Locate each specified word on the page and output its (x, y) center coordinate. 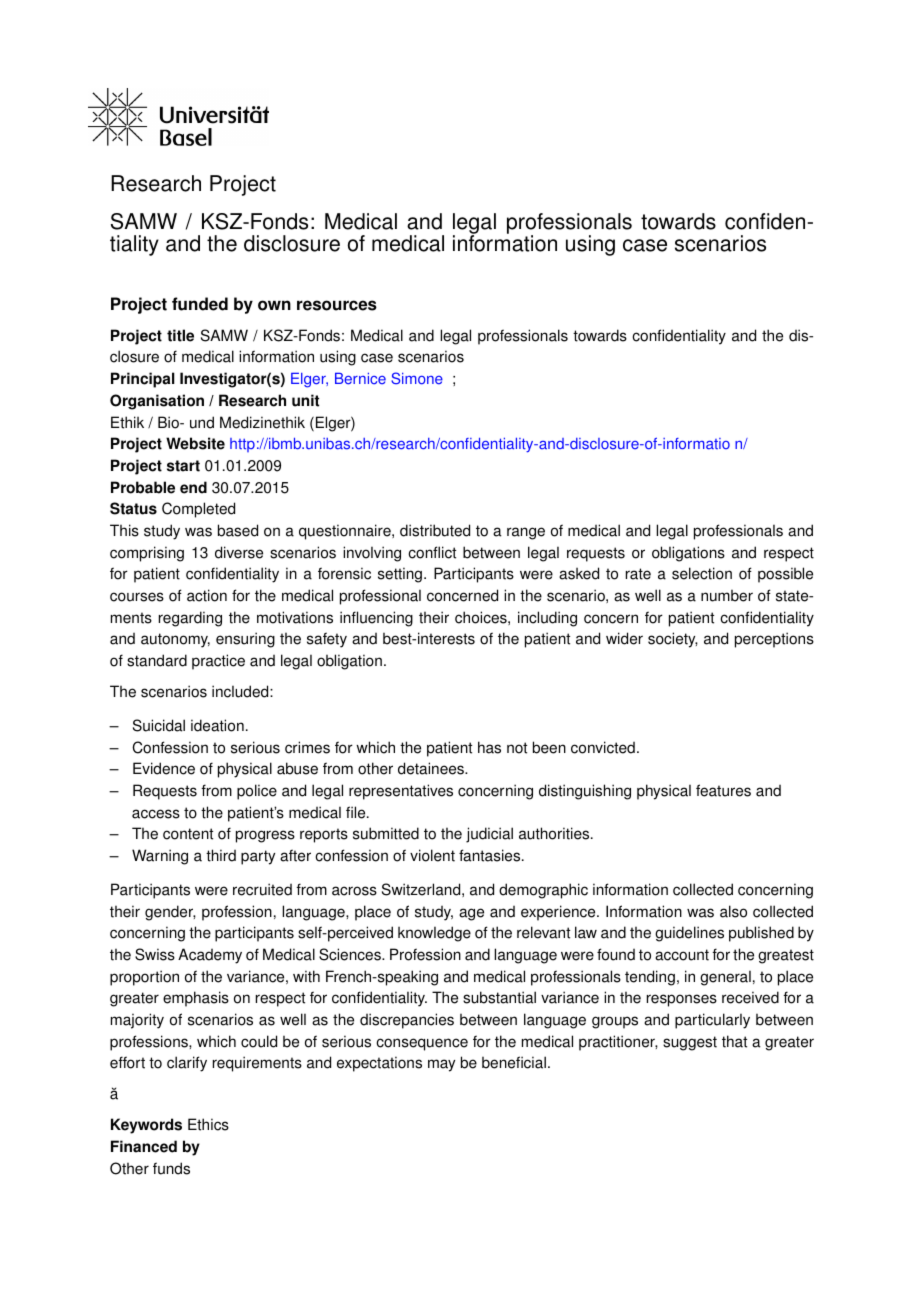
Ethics (208, 1124)
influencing (376, 619)
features (723, 790)
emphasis (196, 999)
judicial (489, 835)
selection (702, 573)
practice (218, 662)
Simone (417, 378)
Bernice (360, 379)
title (180, 335)
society (673, 640)
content (188, 834)
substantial (499, 997)
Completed (198, 510)
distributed (435, 530)
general (725, 978)
